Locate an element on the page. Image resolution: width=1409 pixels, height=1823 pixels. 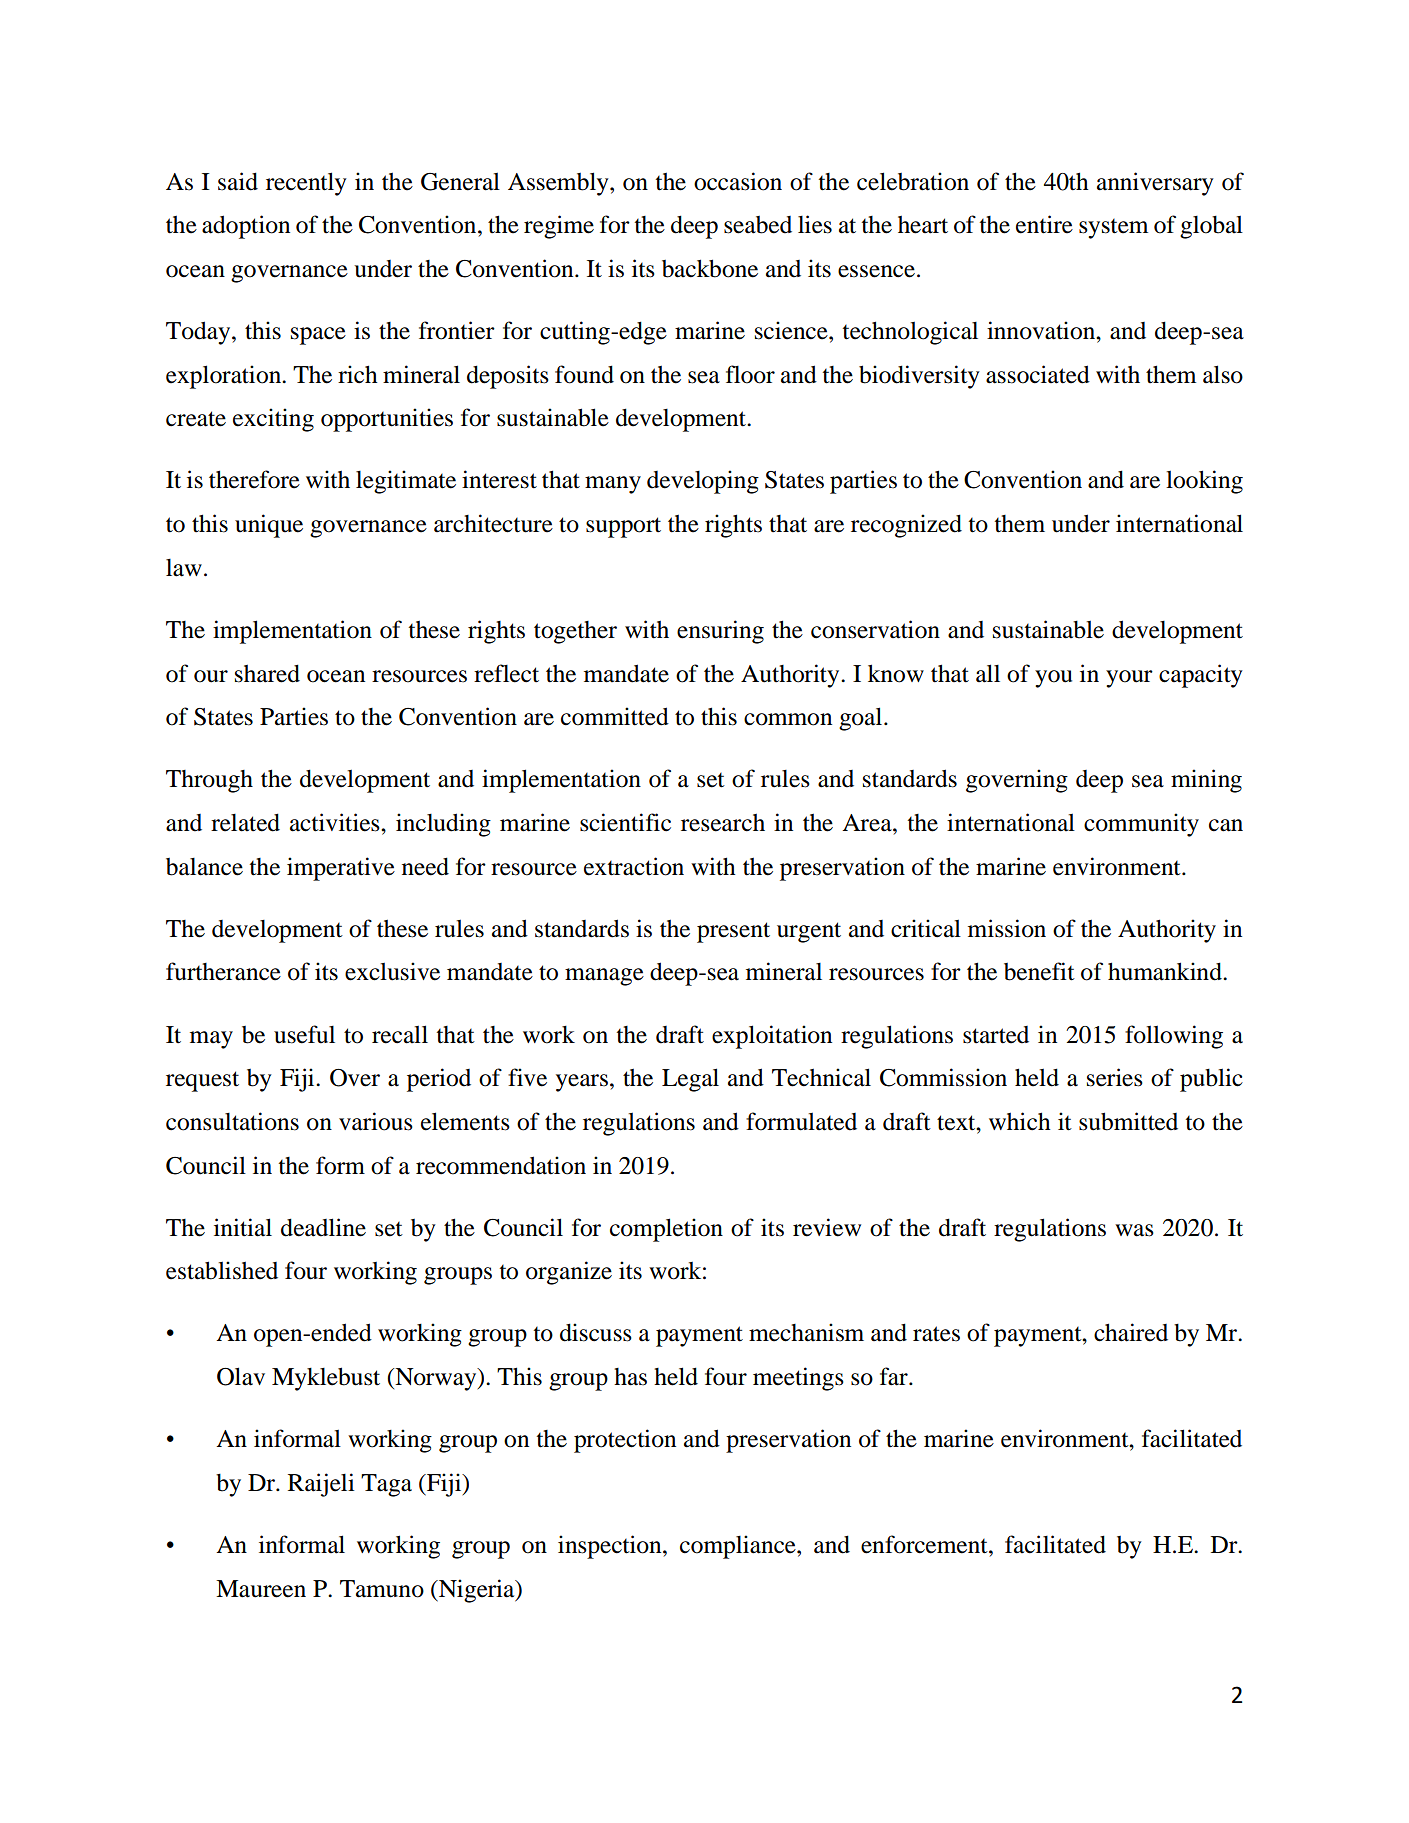
Maureen is located at coordinates (261, 1589).
